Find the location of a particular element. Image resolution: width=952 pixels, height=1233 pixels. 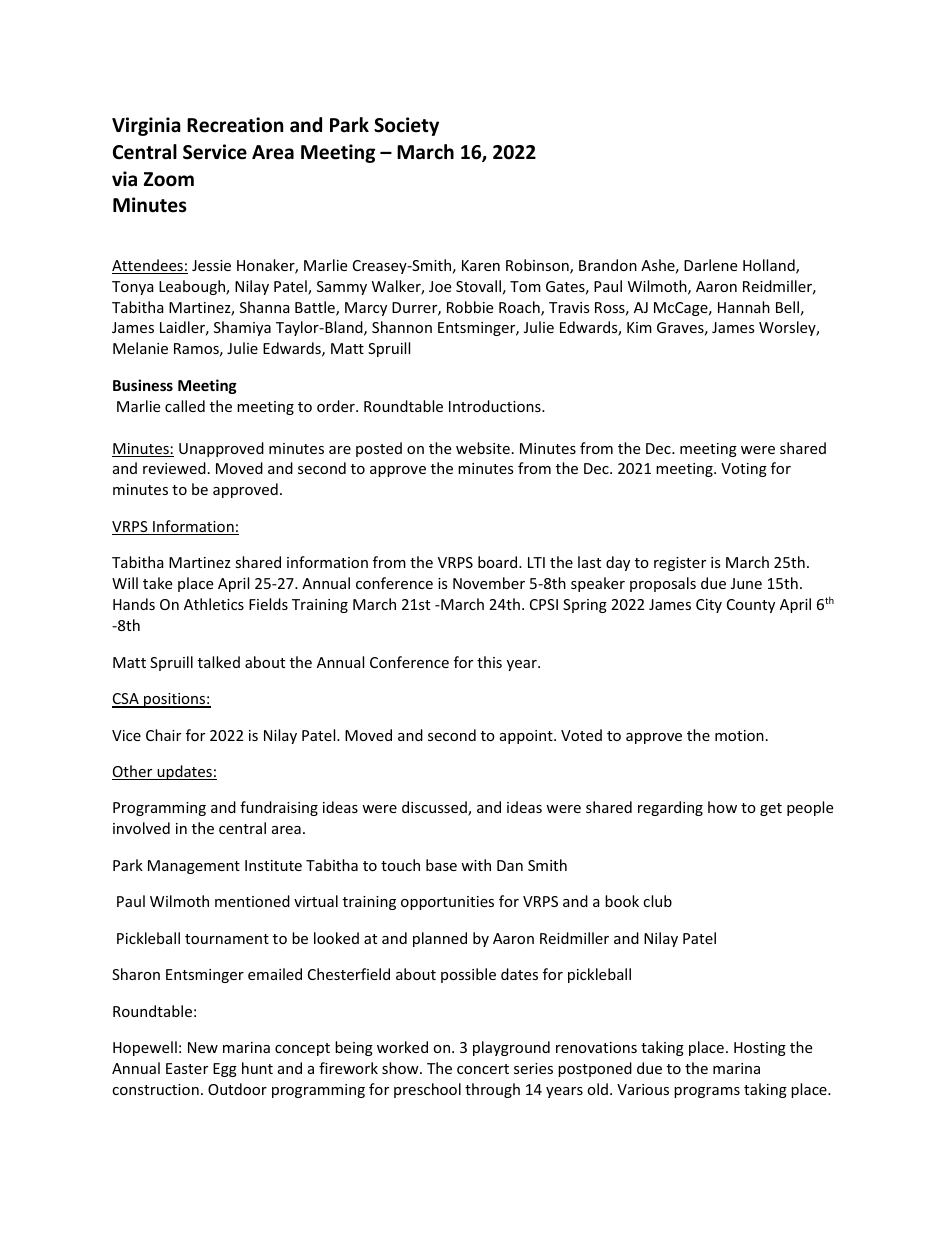

November is located at coordinates (489, 583).
